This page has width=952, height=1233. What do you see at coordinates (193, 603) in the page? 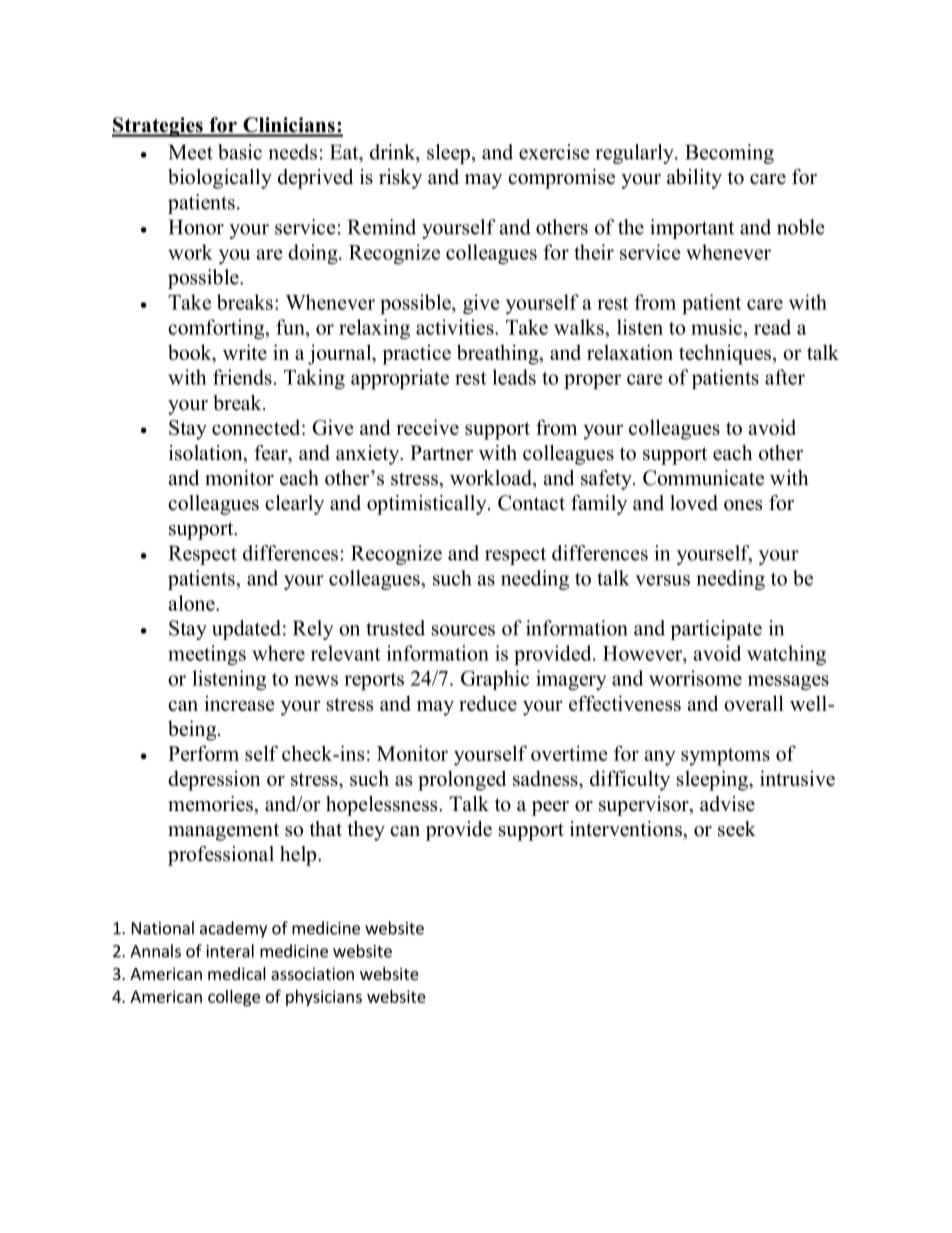
I see `alone` at bounding box center [193, 603].
